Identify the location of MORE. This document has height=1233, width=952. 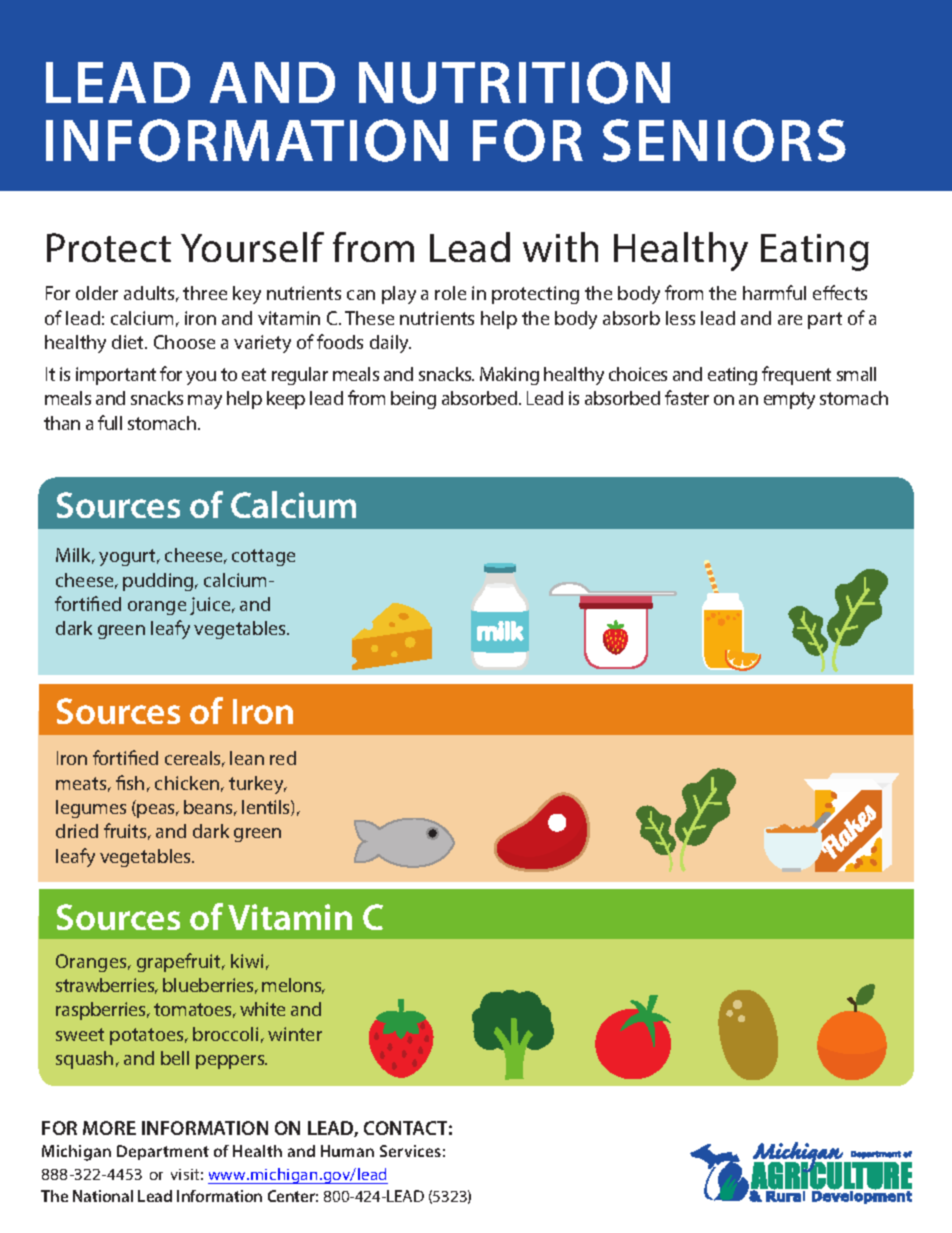
(109, 1128).
